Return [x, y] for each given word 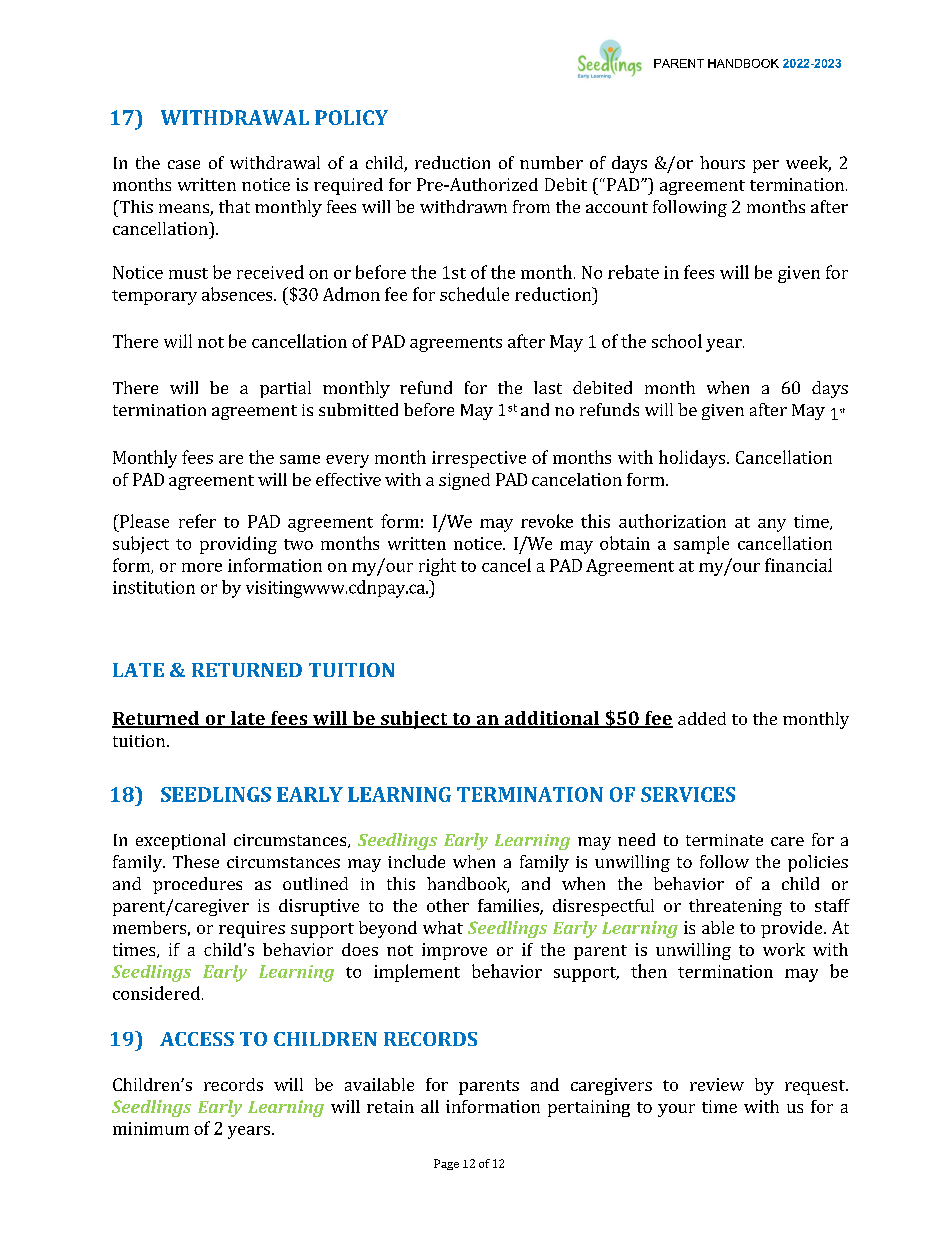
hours [722, 162]
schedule [474, 294]
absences [238, 294]
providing [238, 545]
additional [551, 719]
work [784, 949]
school [677, 341]
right [437, 567]
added [702, 718]
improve [454, 951]
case [184, 164]
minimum [151, 1128]
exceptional [180, 841]
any [772, 525]
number [551, 162]
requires [252, 929]
